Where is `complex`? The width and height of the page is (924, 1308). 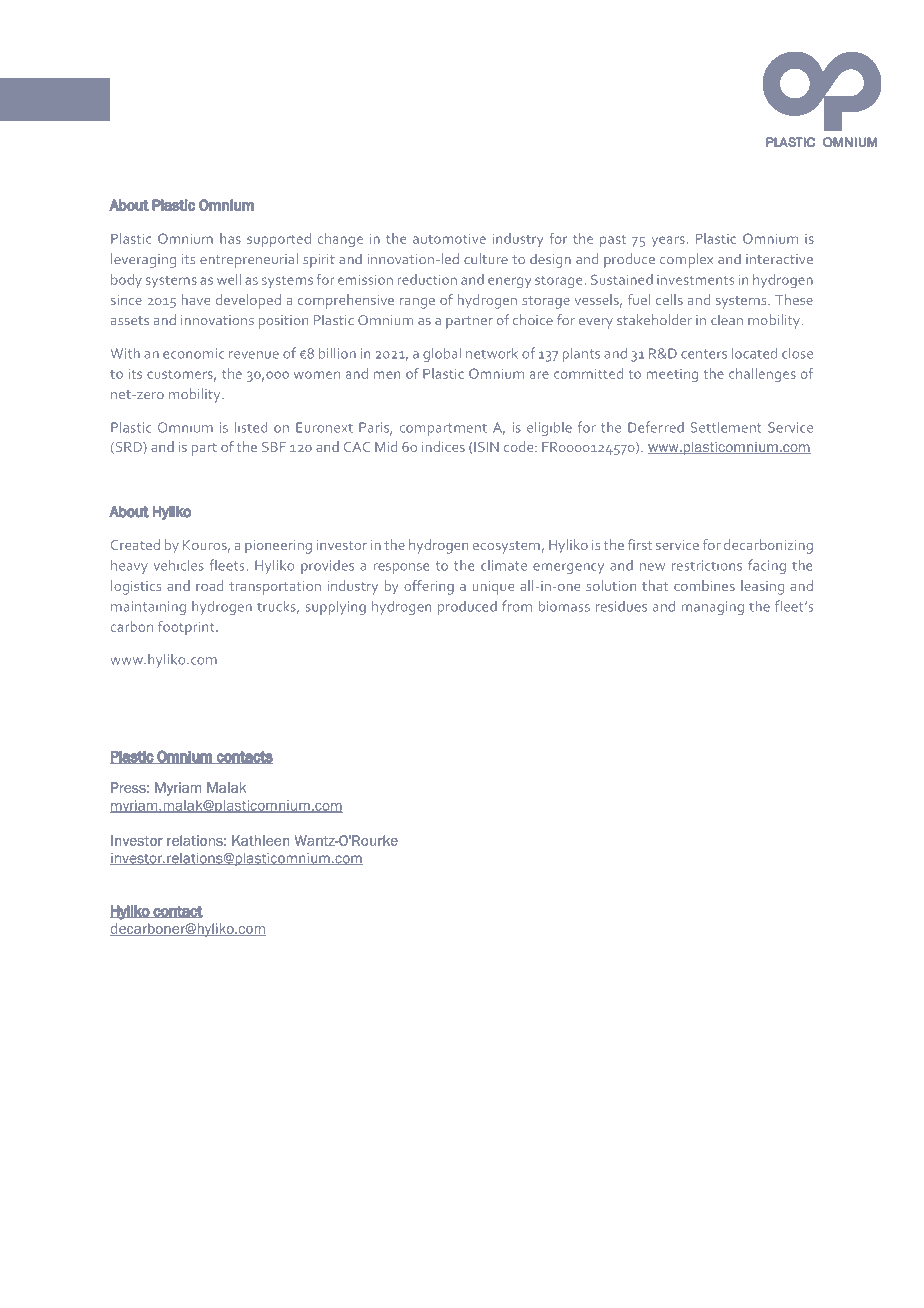
complex is located at coordinates (686, 260).
